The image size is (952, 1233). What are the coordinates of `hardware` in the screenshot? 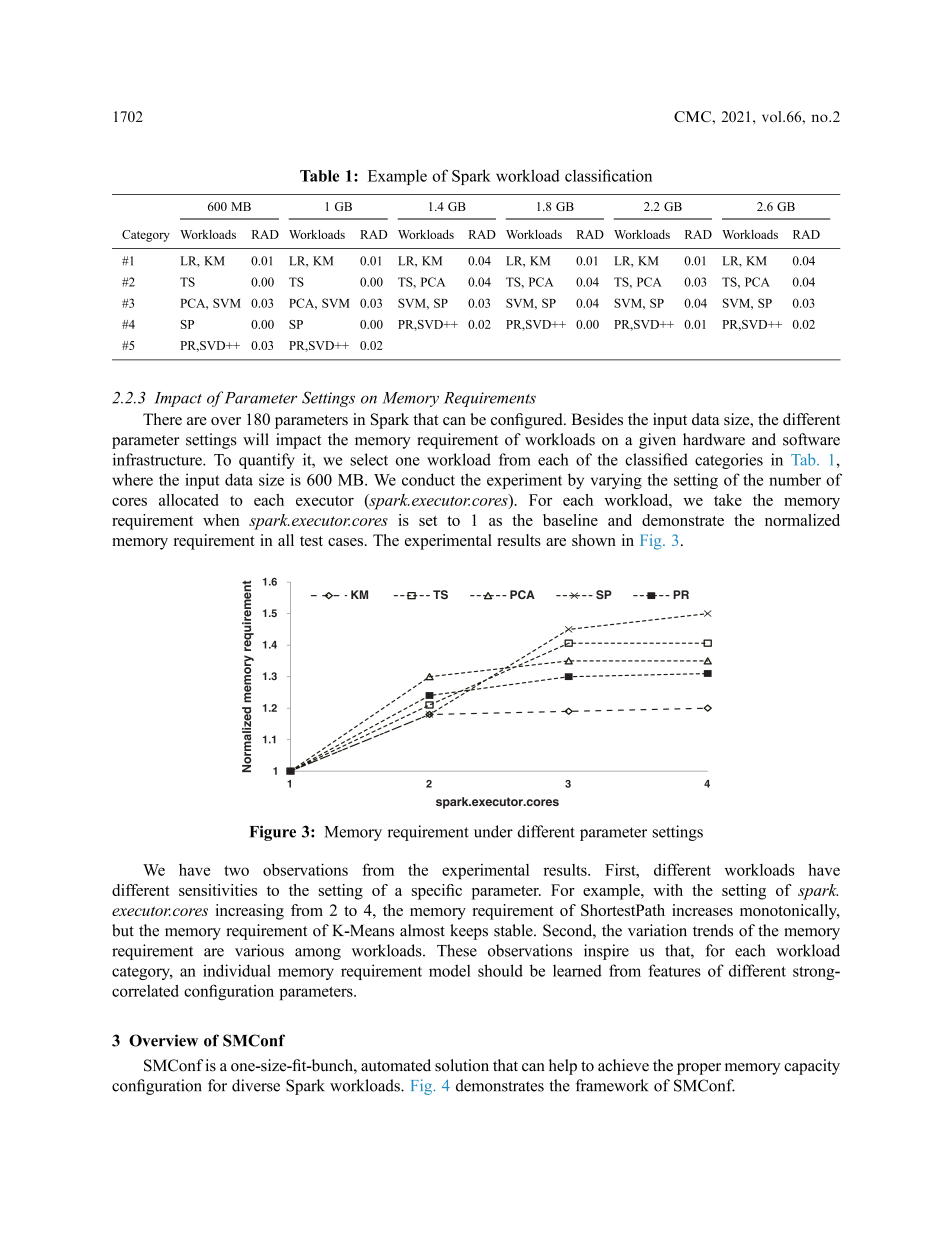 It's located at (714, 439).
